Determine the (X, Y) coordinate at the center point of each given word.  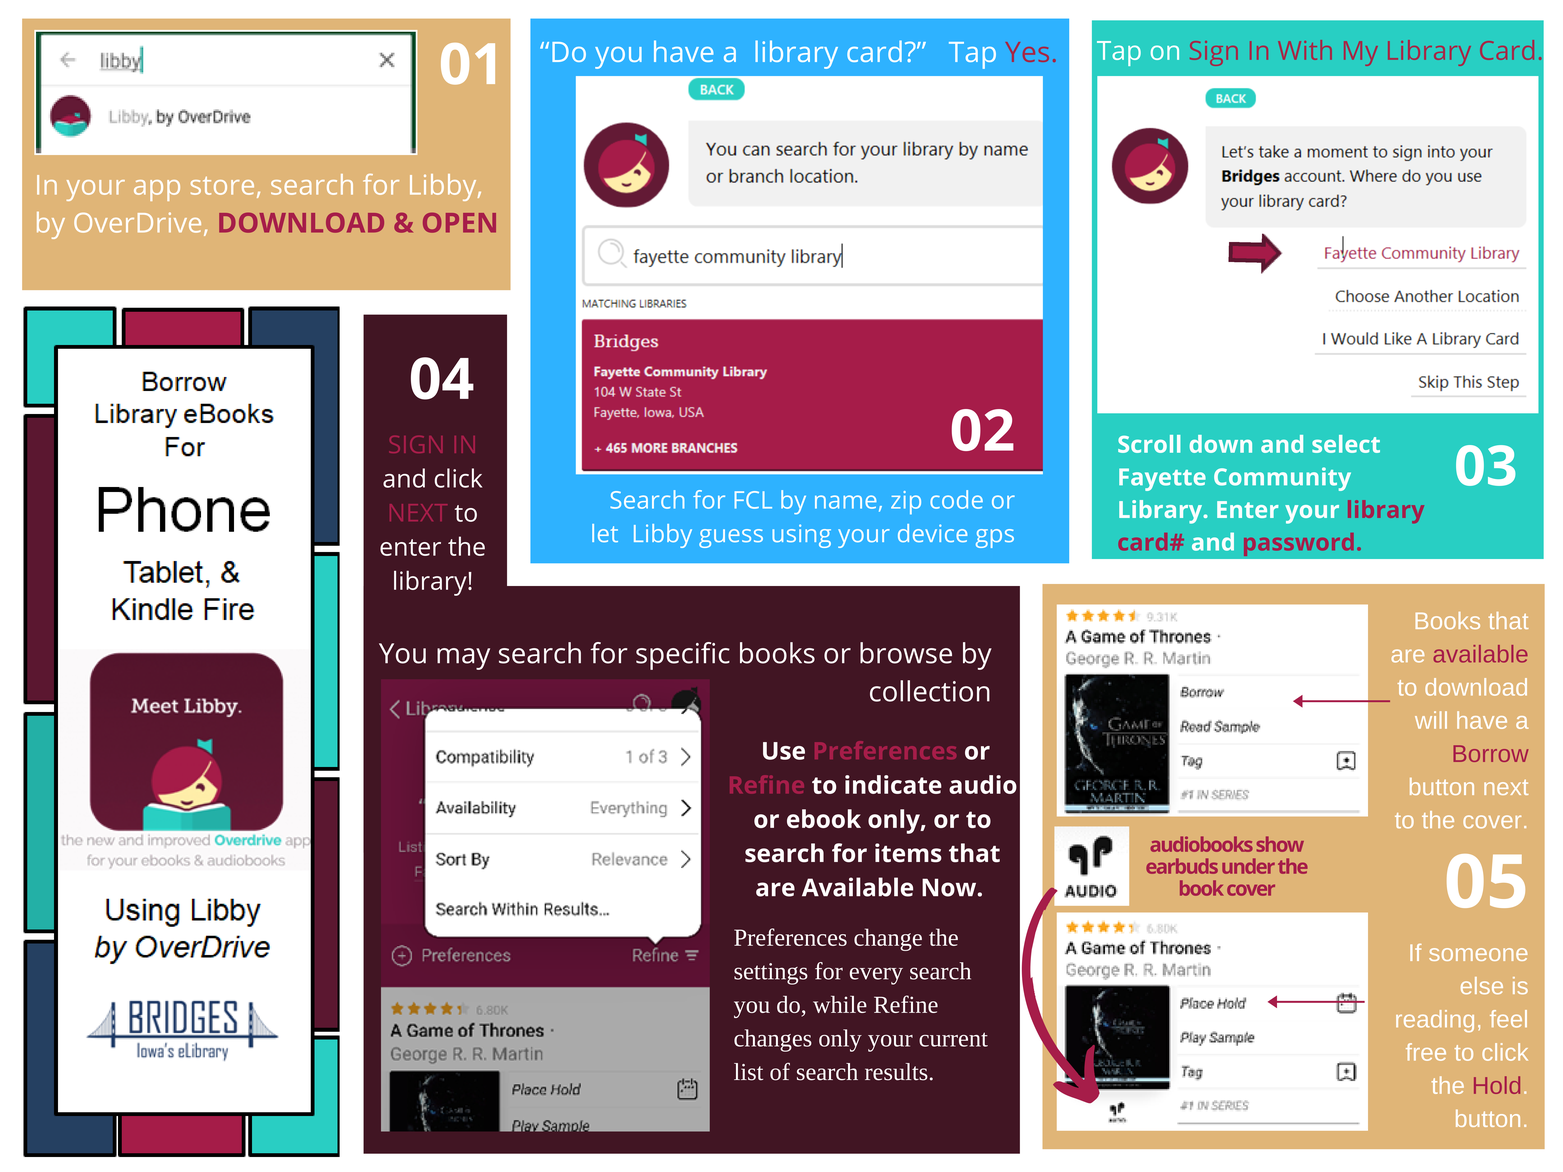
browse (906, 653)
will (1431, 720)
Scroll (1149, 444)
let (605, 533)
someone (1478, 954)
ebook (824, 818)
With (1305, 50)
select (1346, 444)
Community (1282, 479)
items (908, 853)
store (222, 186)
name (846, 502)
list (748, 1072)
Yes (1027, 52)
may (463, 659)
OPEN (459, 223)
